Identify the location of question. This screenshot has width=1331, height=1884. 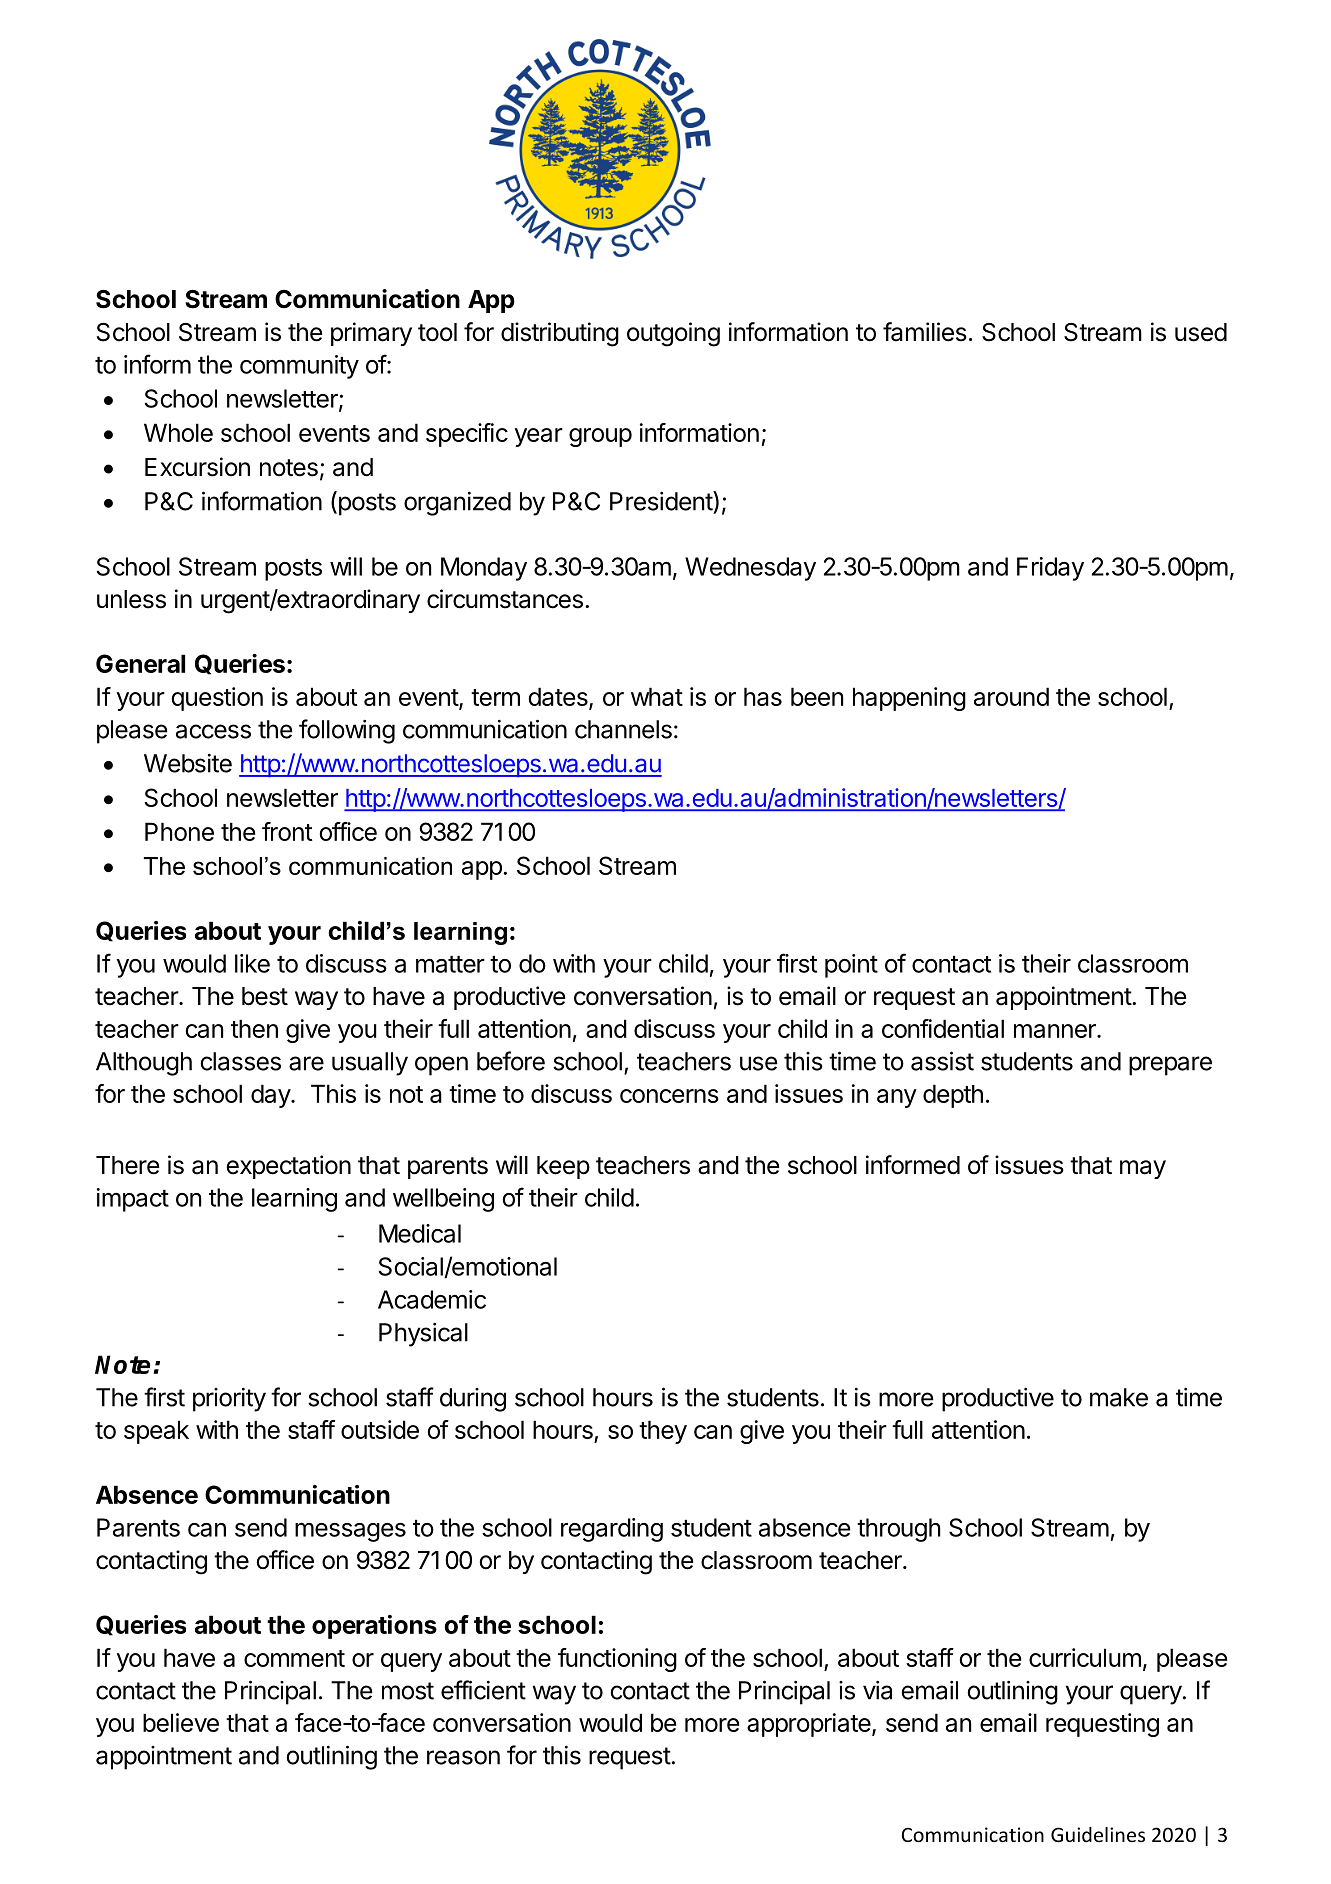
(217, 699).
